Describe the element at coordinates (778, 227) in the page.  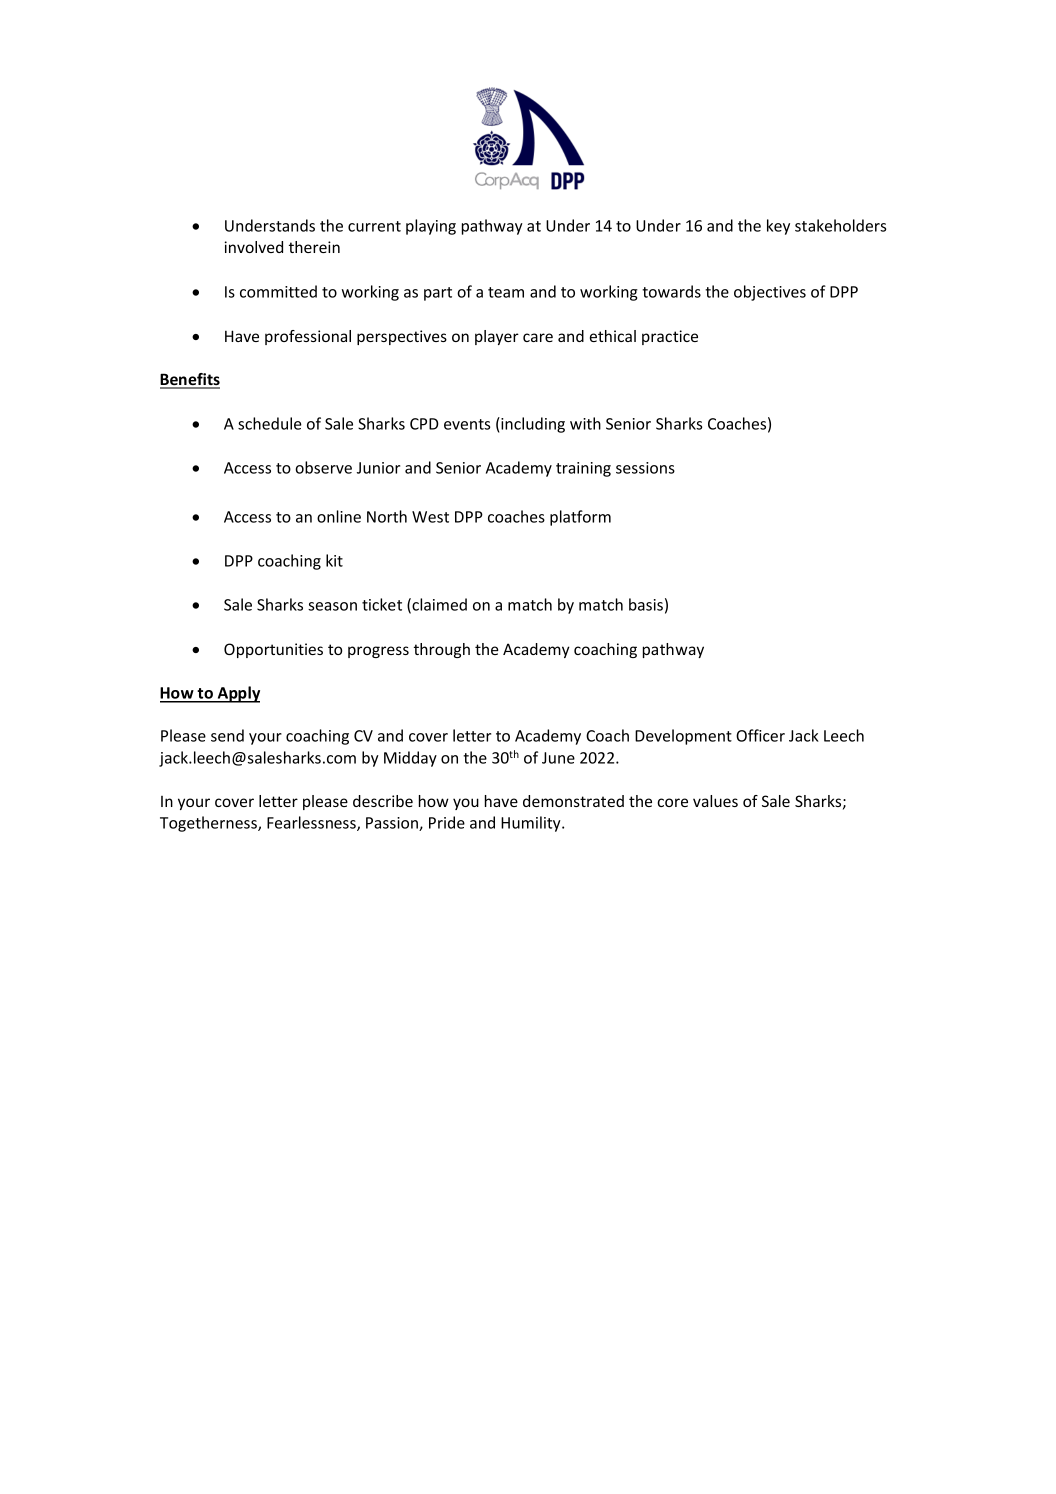
I see `key` at that location.
